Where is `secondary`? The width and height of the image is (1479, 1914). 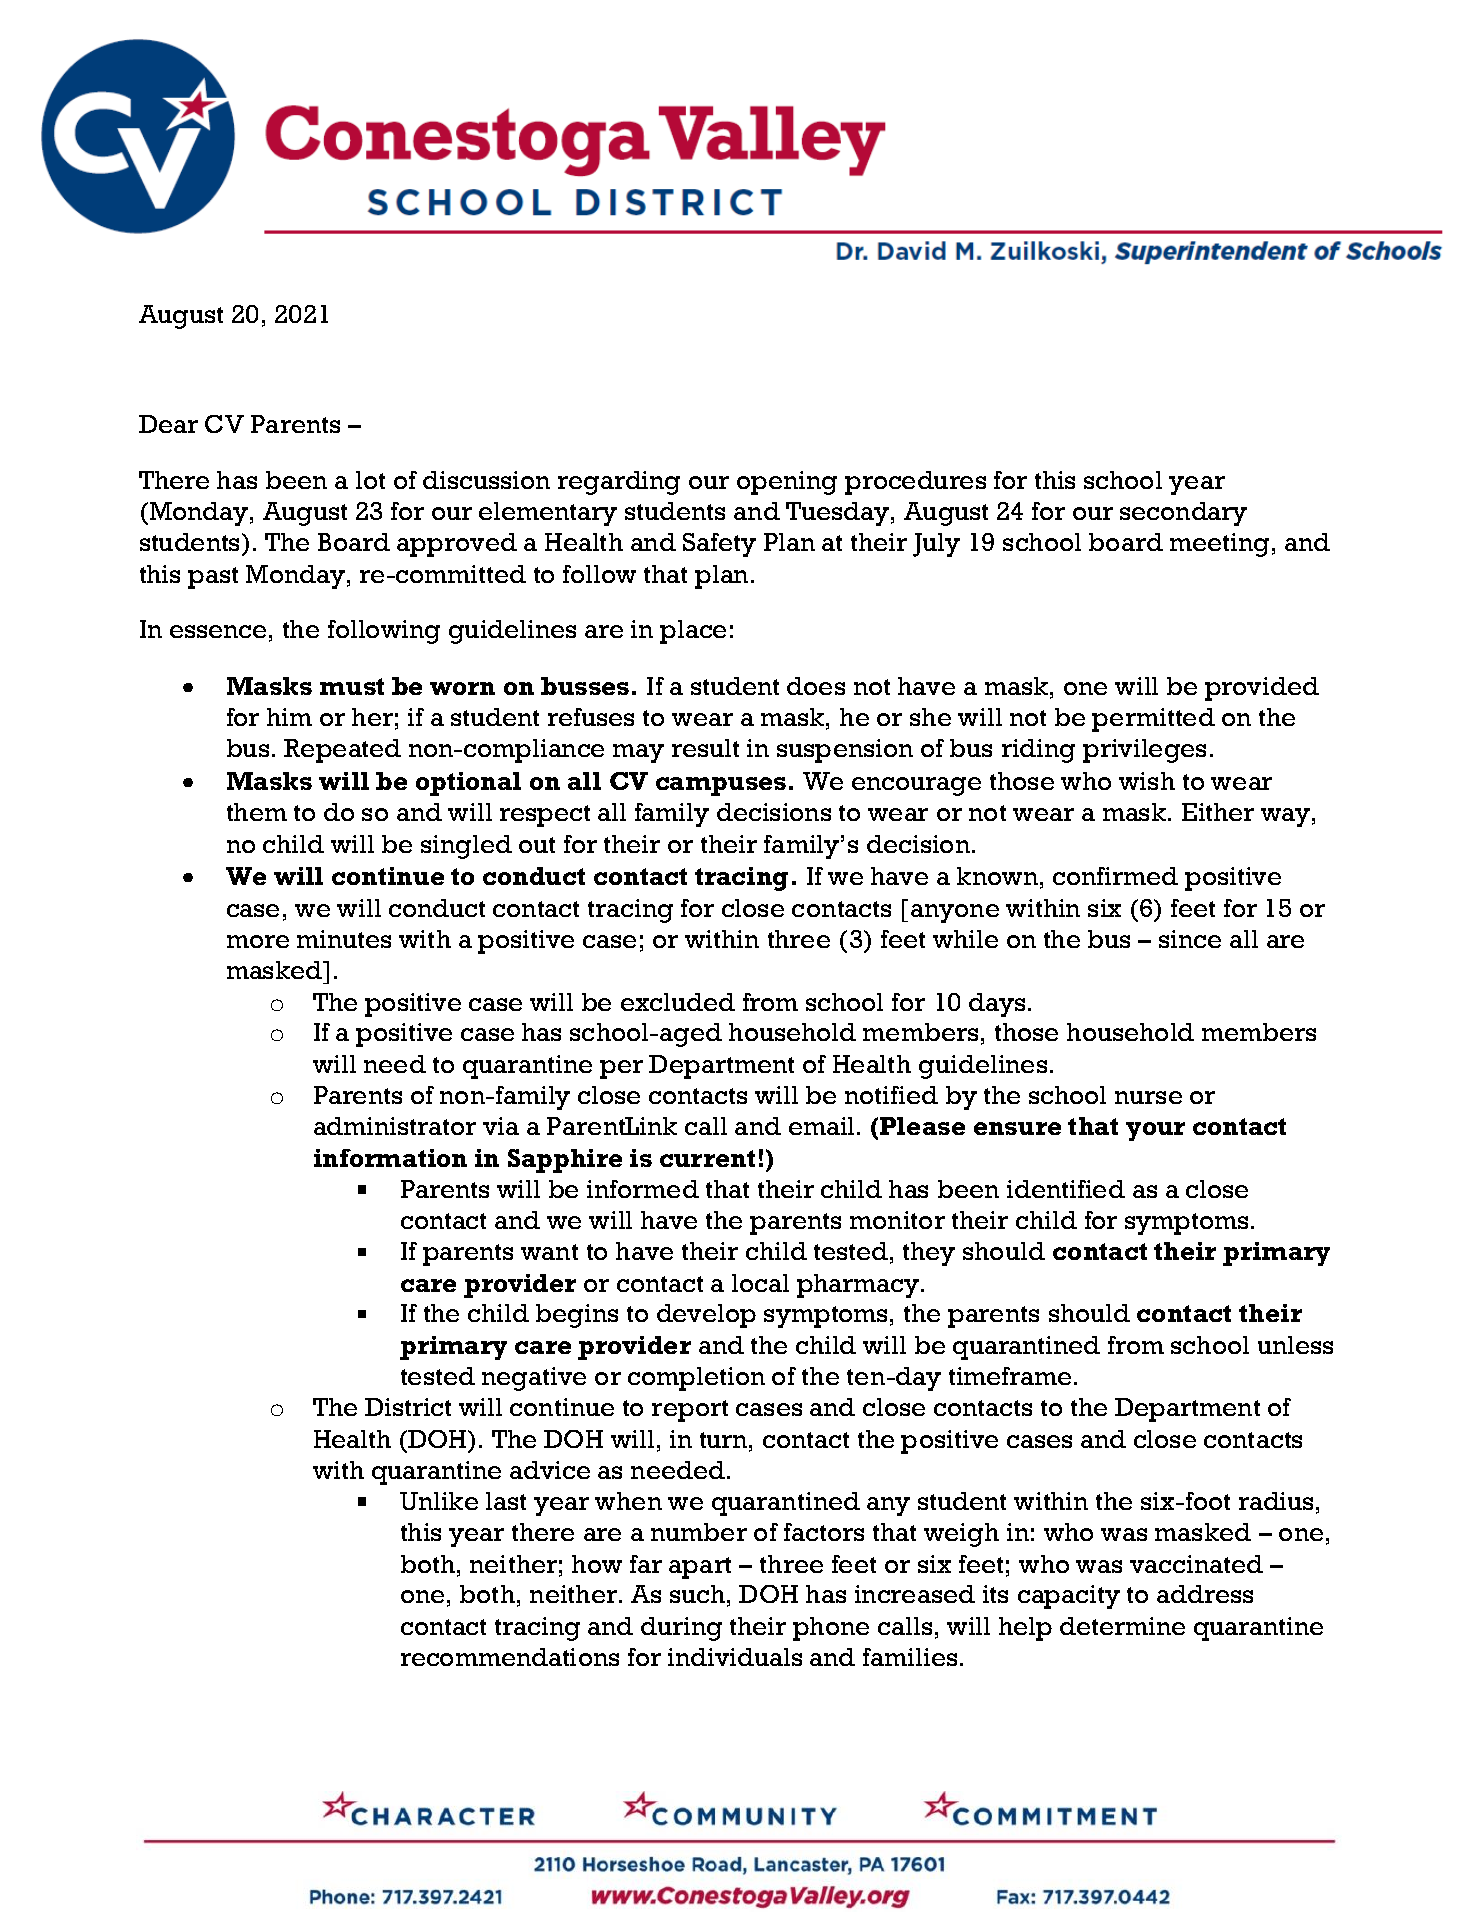
secondary is located at coordinates (1183, 514).
